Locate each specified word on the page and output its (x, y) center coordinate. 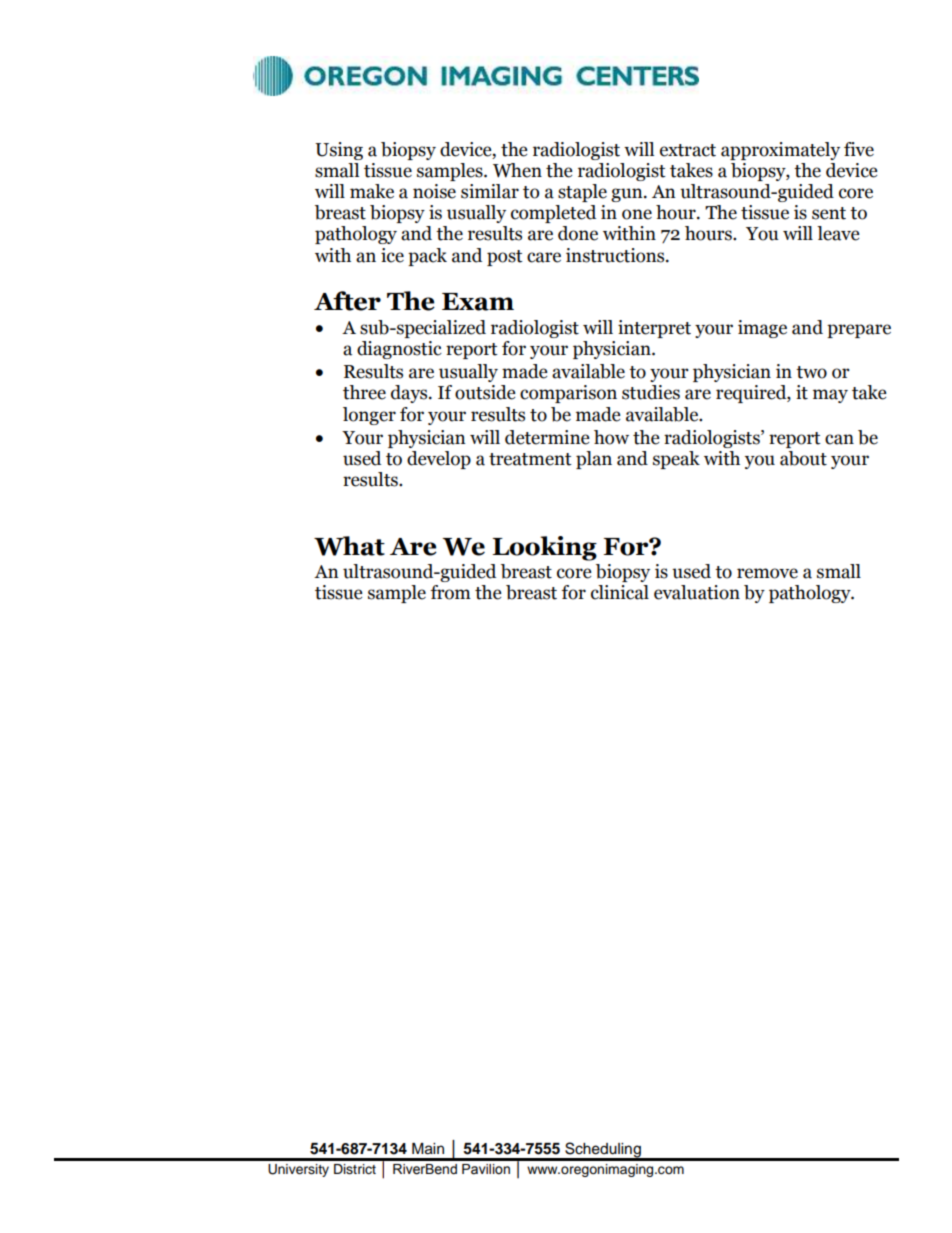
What (349, 546)
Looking (544, 548)
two (811, 372)
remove (767, 573)
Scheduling (603, 1151)
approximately (780, 151)
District (355, 1169)
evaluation (697, 592)
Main (428, 1149)
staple (582, 193)
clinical (620, 592)
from (451, 592)
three (364, 392)
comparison (568, 394)
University (298, 1170)
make (372, 191)
